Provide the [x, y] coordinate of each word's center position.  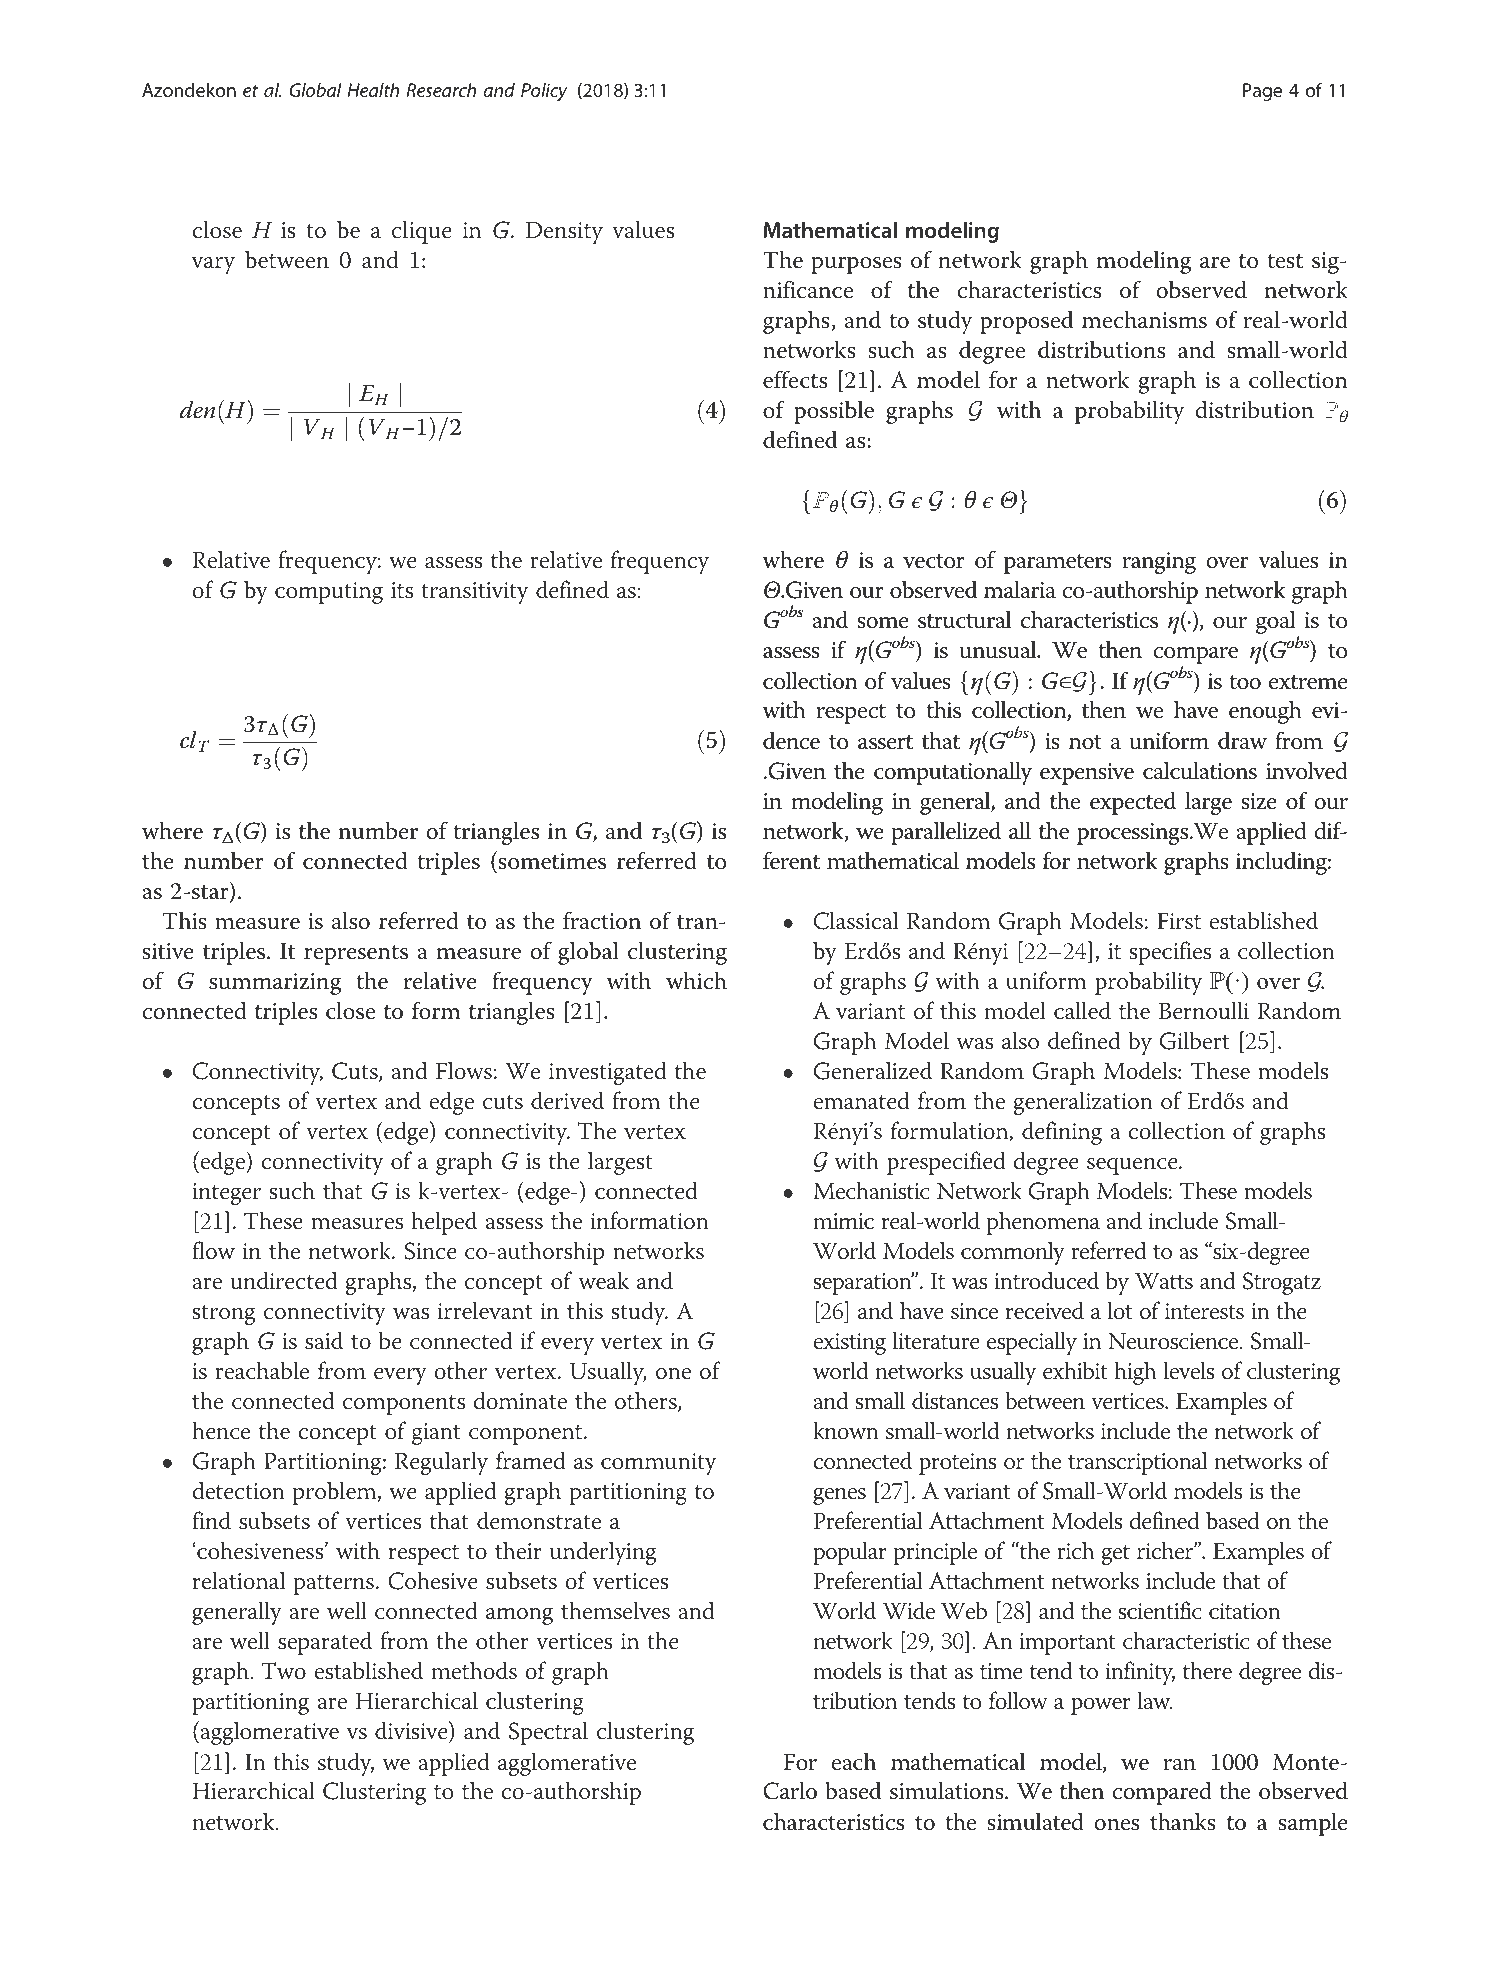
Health [373, 89]
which [696, 980]
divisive [412, 1732]
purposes [856, 265]
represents [356, 955]
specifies [1170, 953]
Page [1262, 92]
